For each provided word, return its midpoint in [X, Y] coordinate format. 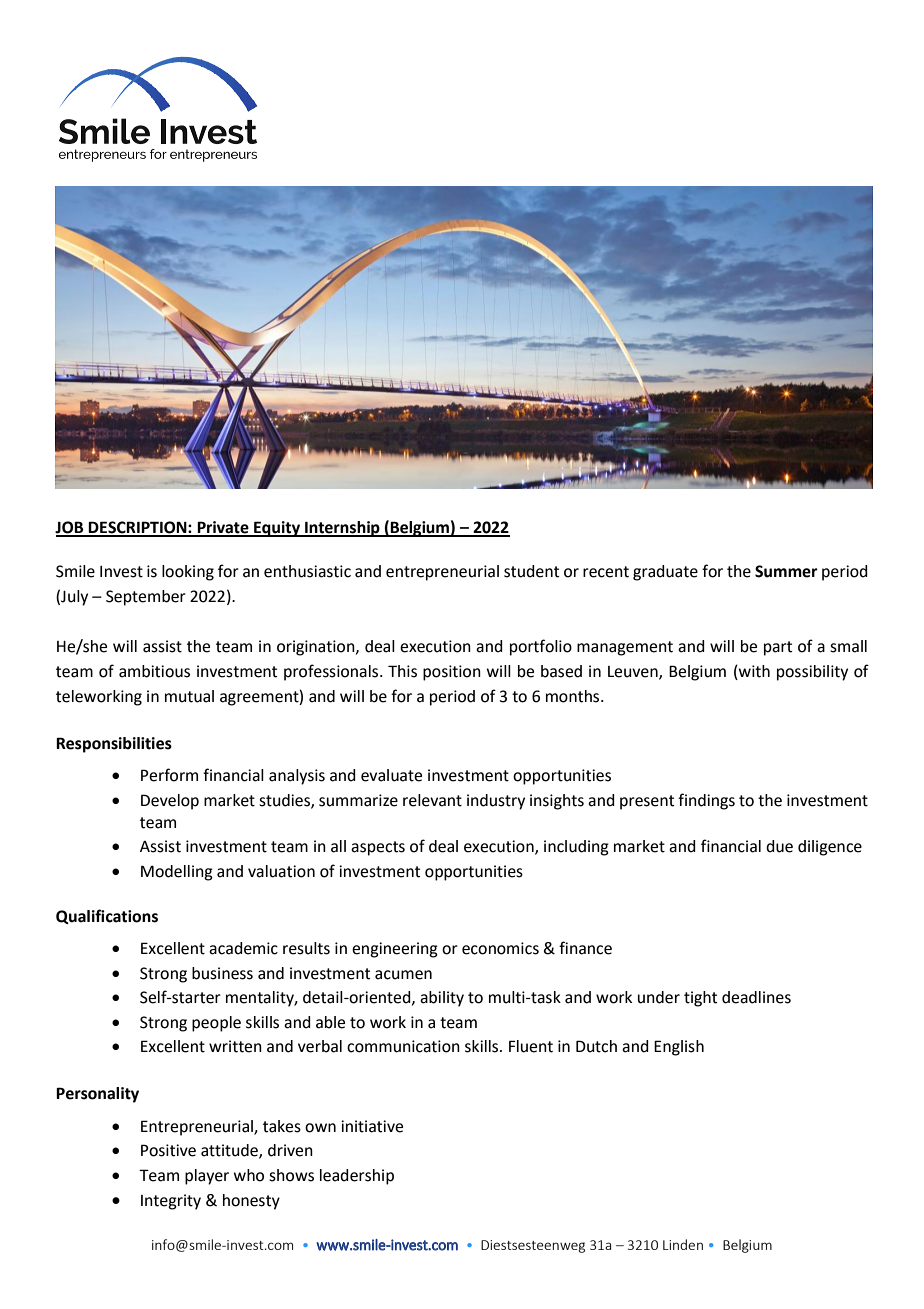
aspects [378, 848]
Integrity [171, 1202]
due [779, 846]
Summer [786, 571]
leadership [357, 1177]
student [531, 571]
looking [188, 573]
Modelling [177, 873]
